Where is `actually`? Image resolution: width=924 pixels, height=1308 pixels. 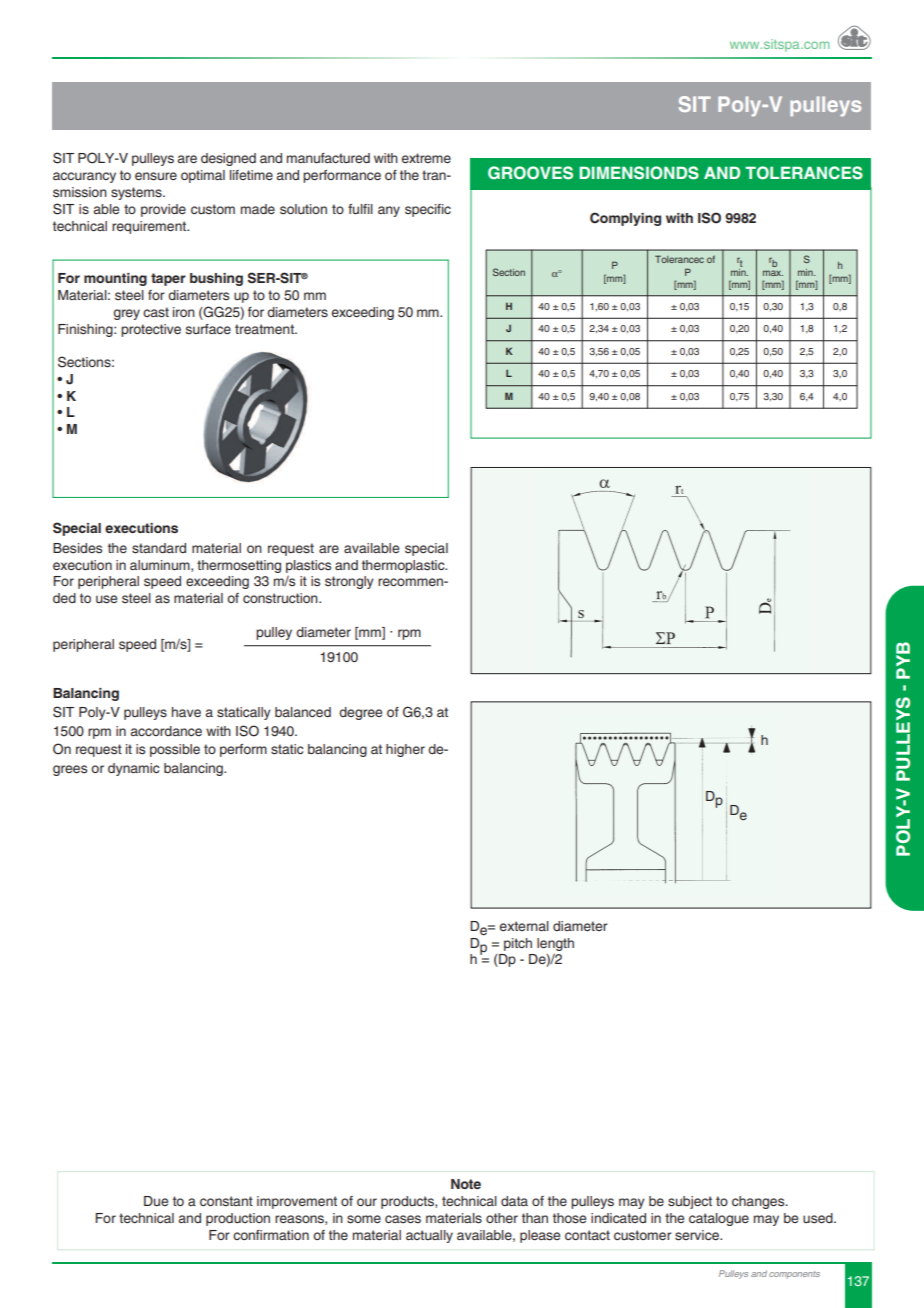
actually is located at coordinates (429, 1236).
